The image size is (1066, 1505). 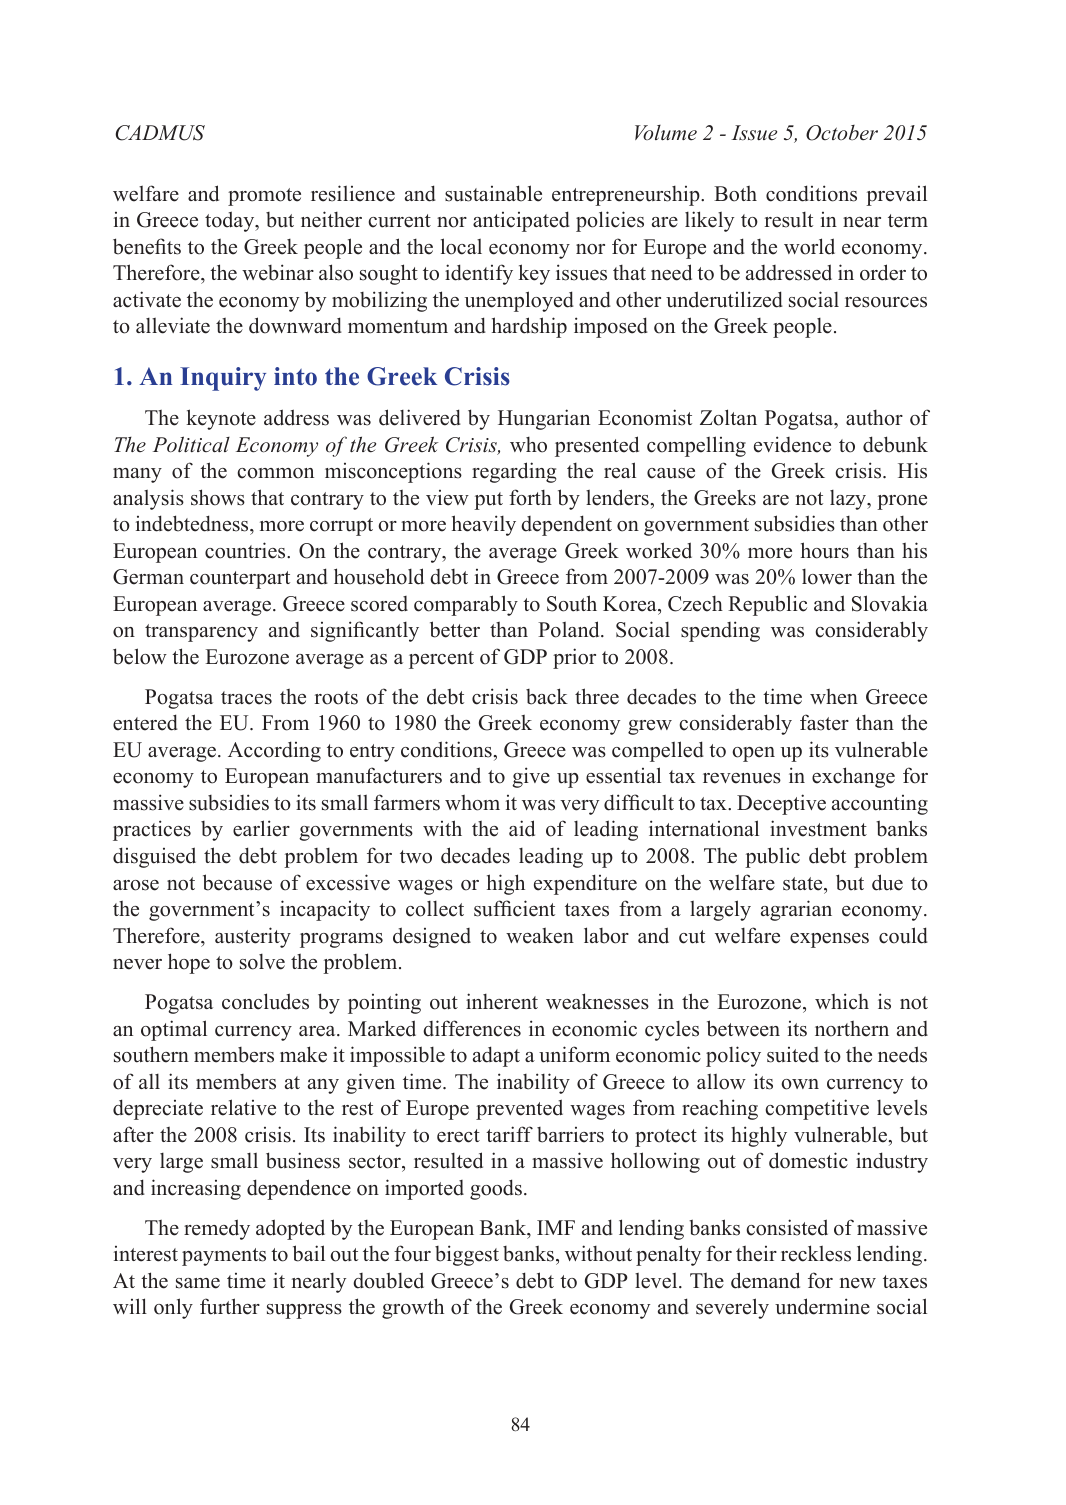 What do you see at coordinates (174, 1030) in the screenshot?
I see `optimal` at bounding box center [174, 1030].
